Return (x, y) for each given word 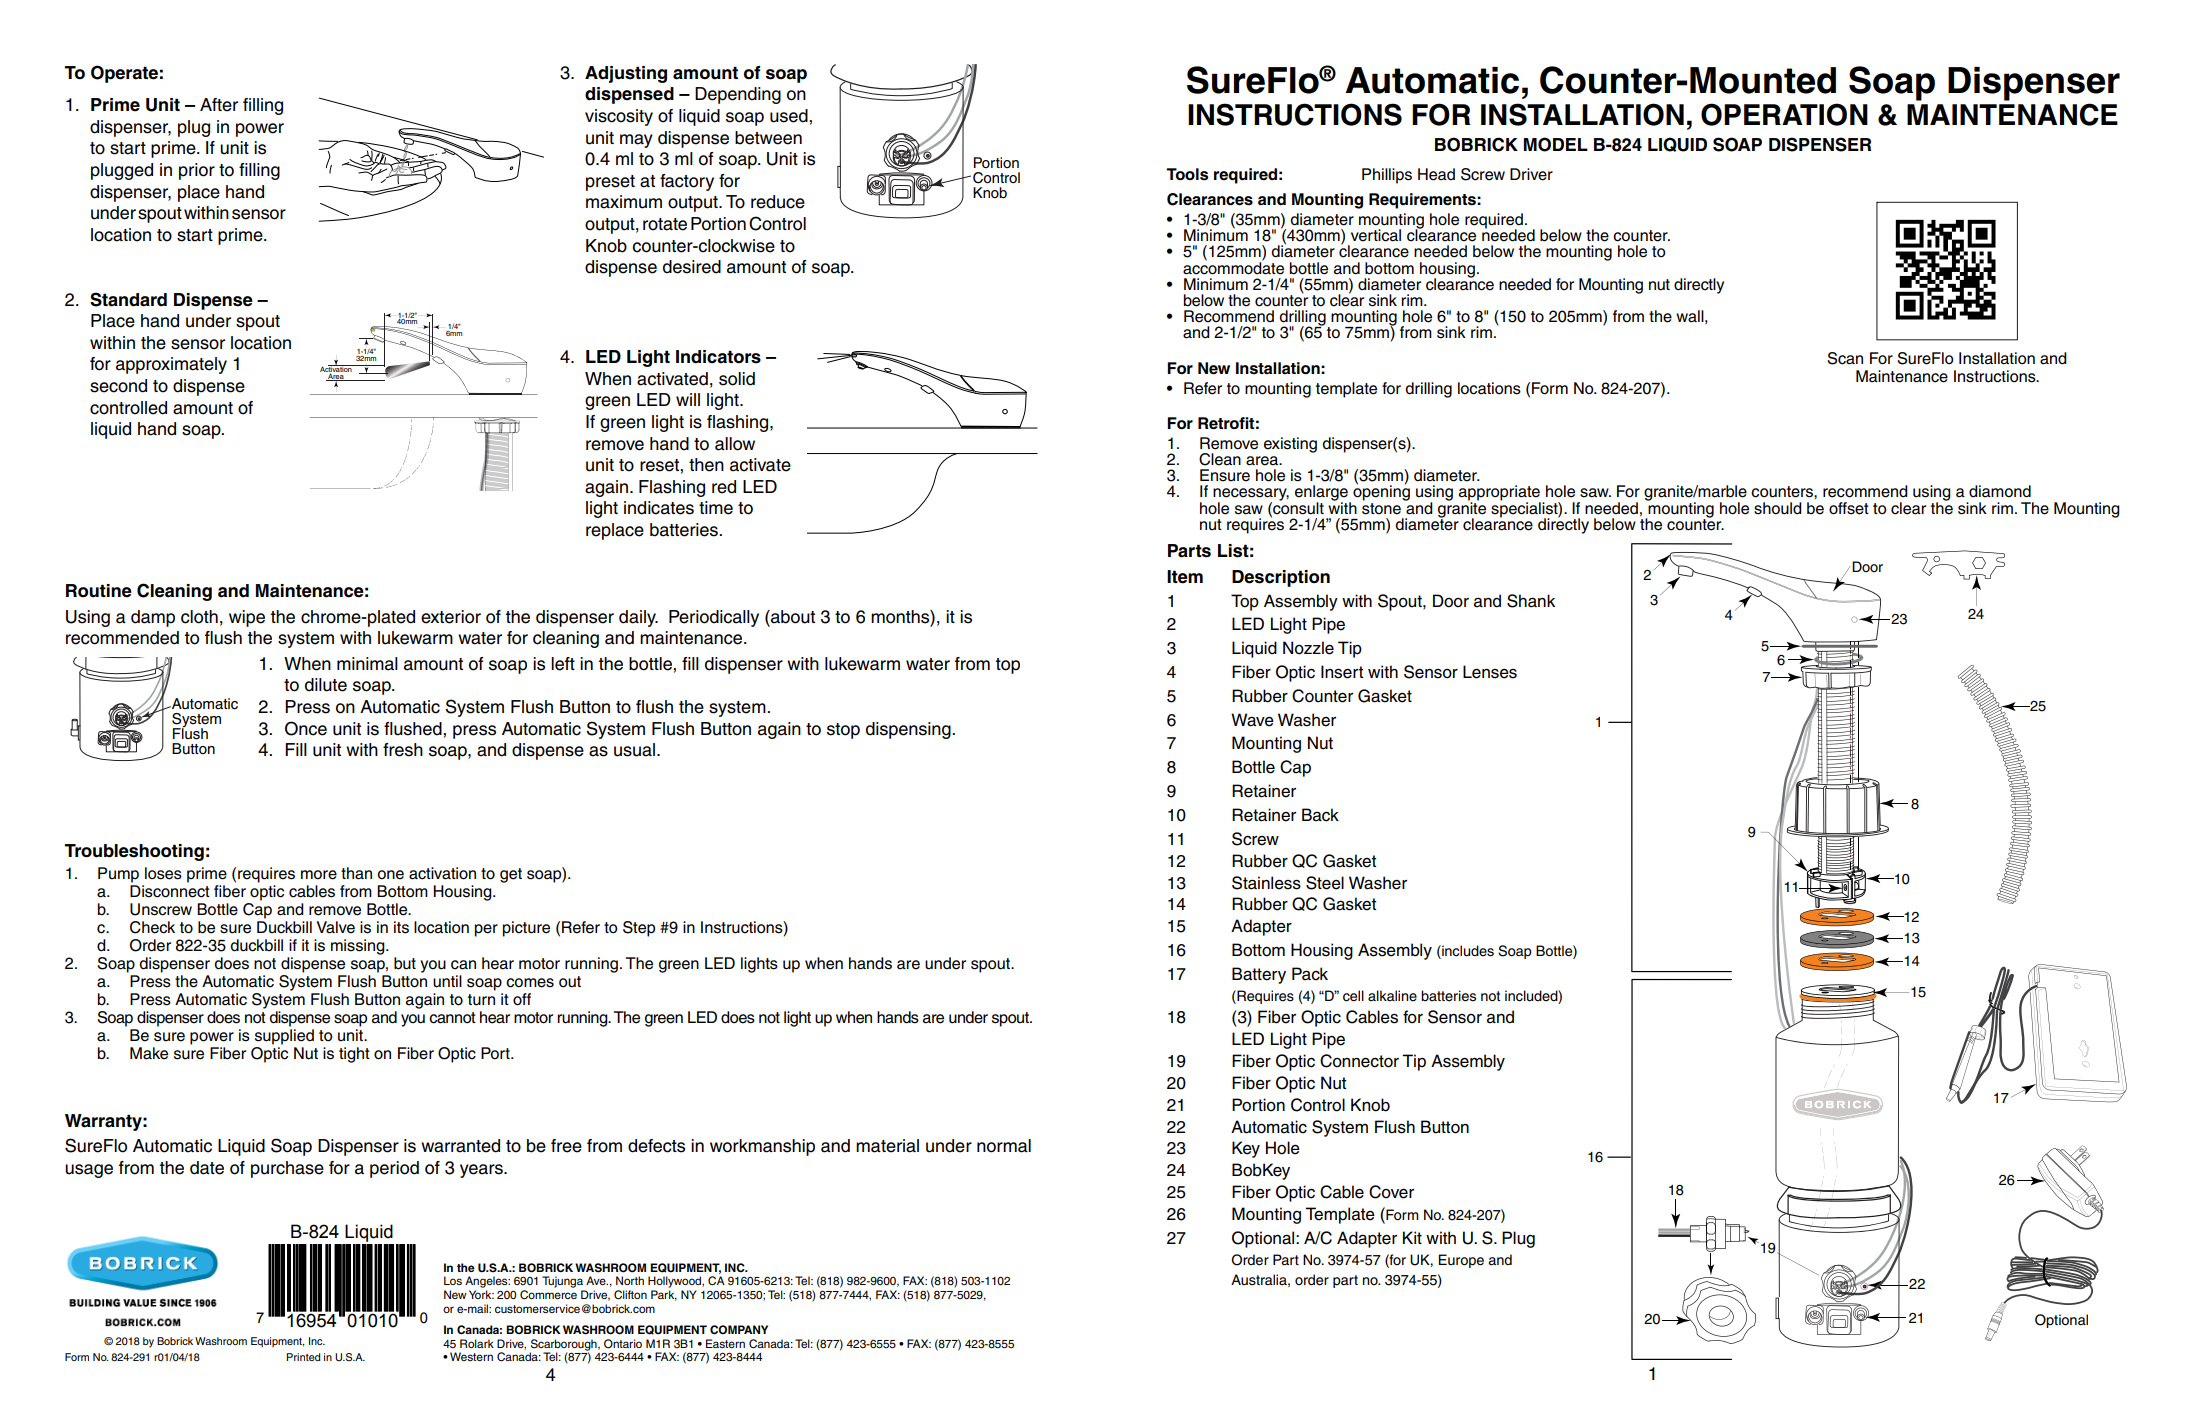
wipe (247, 618)
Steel (1325, 883)
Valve (335, 927)
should (1778, 508)
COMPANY (739, 1330)
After (219, 105)
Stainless (1266, 883)
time (716, 508)
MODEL (1555, 144)
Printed (303, 1357)
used (790, 116)
